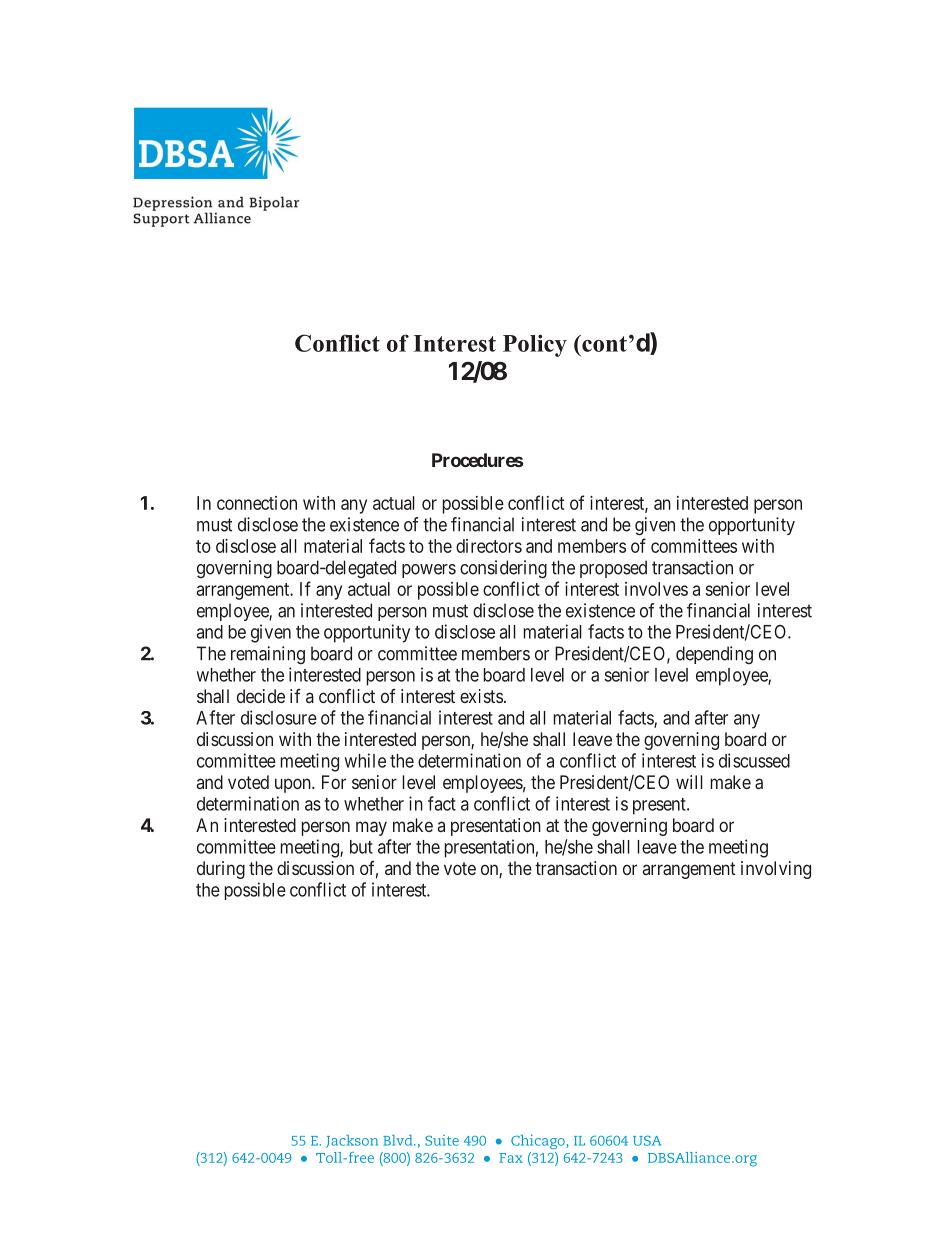 The height and width of the page is (1233, 952). Describe the element at coordinates (481, 696) in the page. I see `exists` at that location.
